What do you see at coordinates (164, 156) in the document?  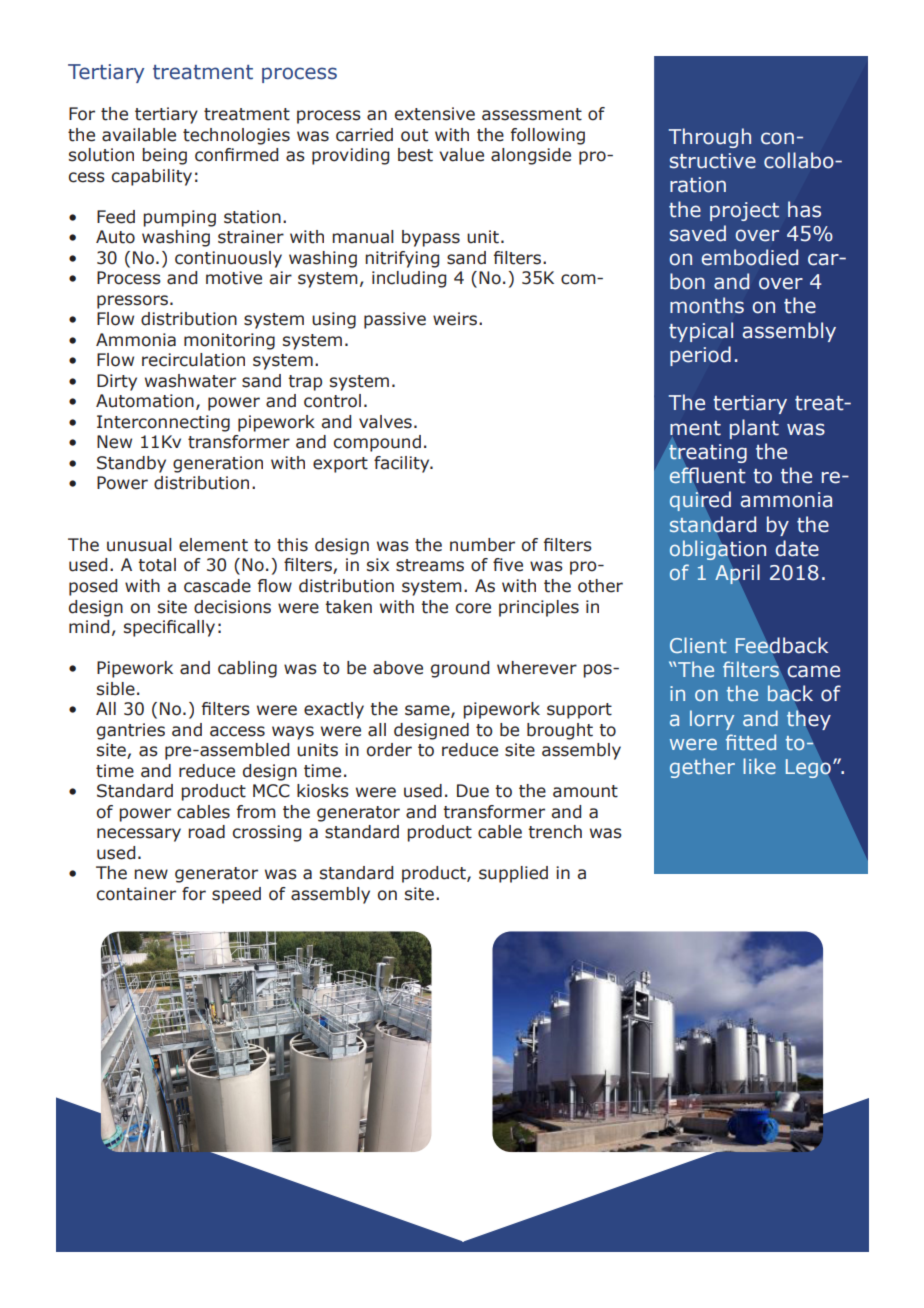 I see `being` at bounding box center [164, 156].
